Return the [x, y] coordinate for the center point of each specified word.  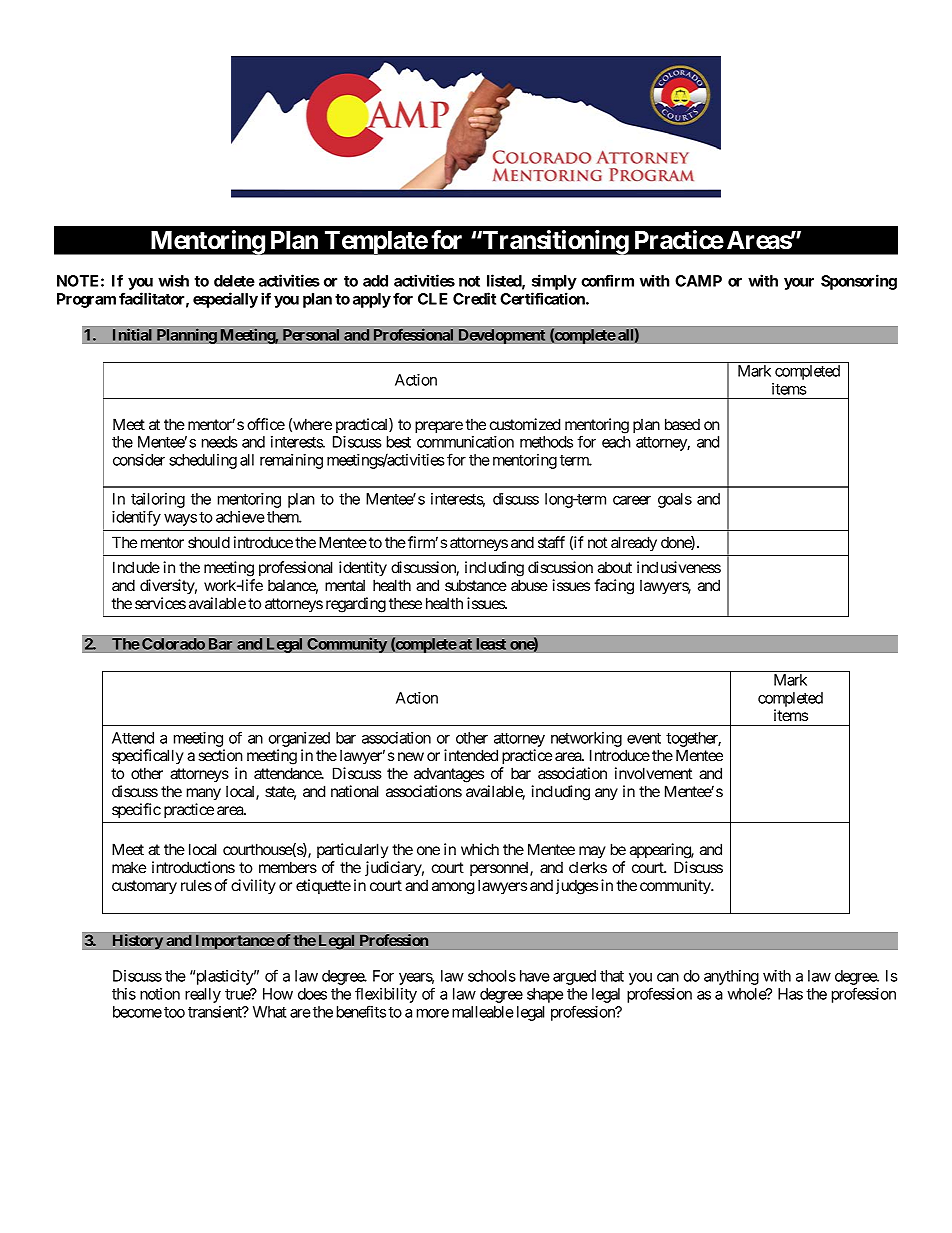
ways [180, 520]
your [799, 284]
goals [675, 500]
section [220, 755]
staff [551, 542]
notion [160, 994]
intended [471, 755]
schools [492, 976]
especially [225, 300]
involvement [653, 773]
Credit [474, 298]
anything [731, 977]
